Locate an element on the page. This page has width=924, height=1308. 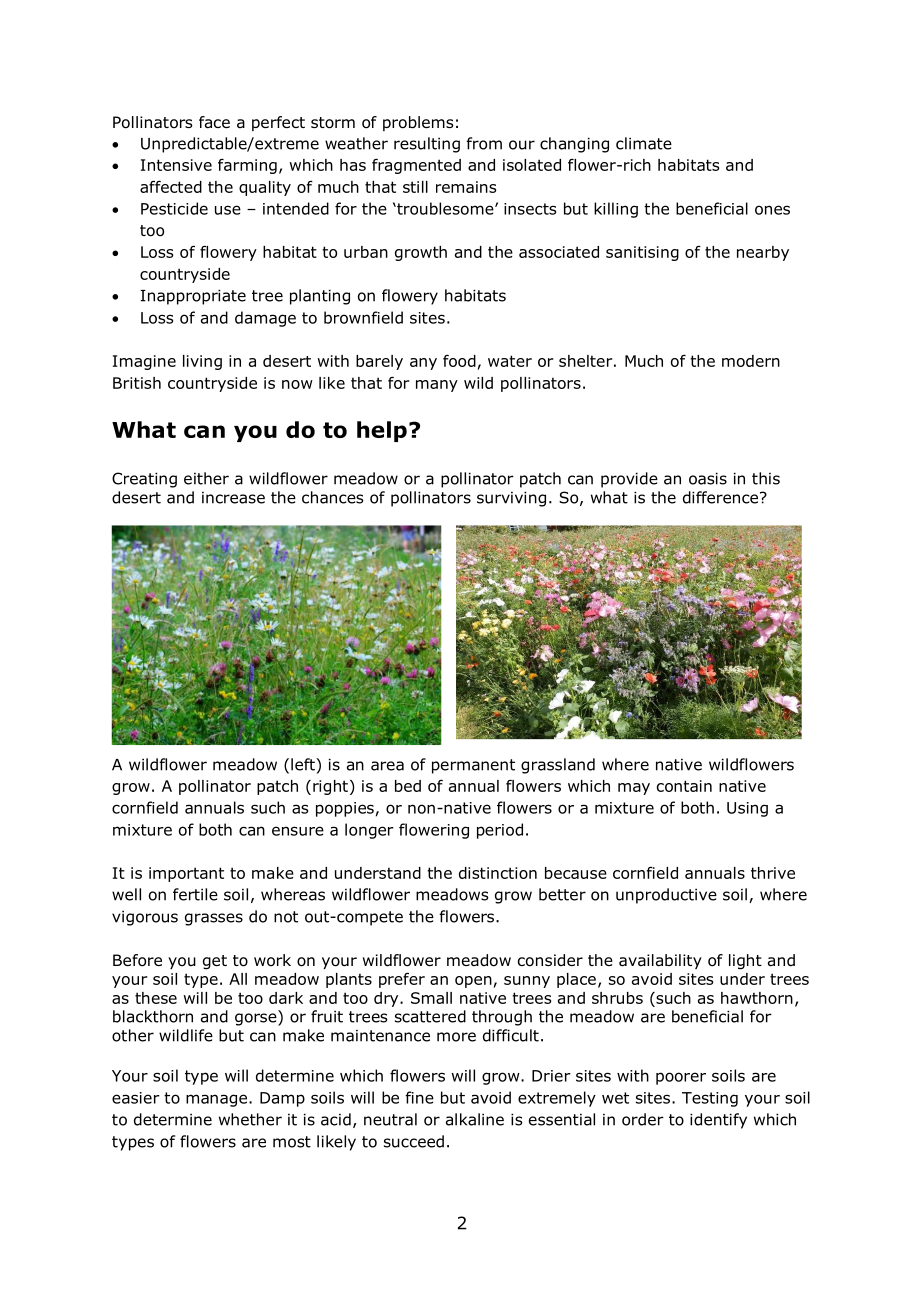
manage is located at coordinates (216, 1100).
